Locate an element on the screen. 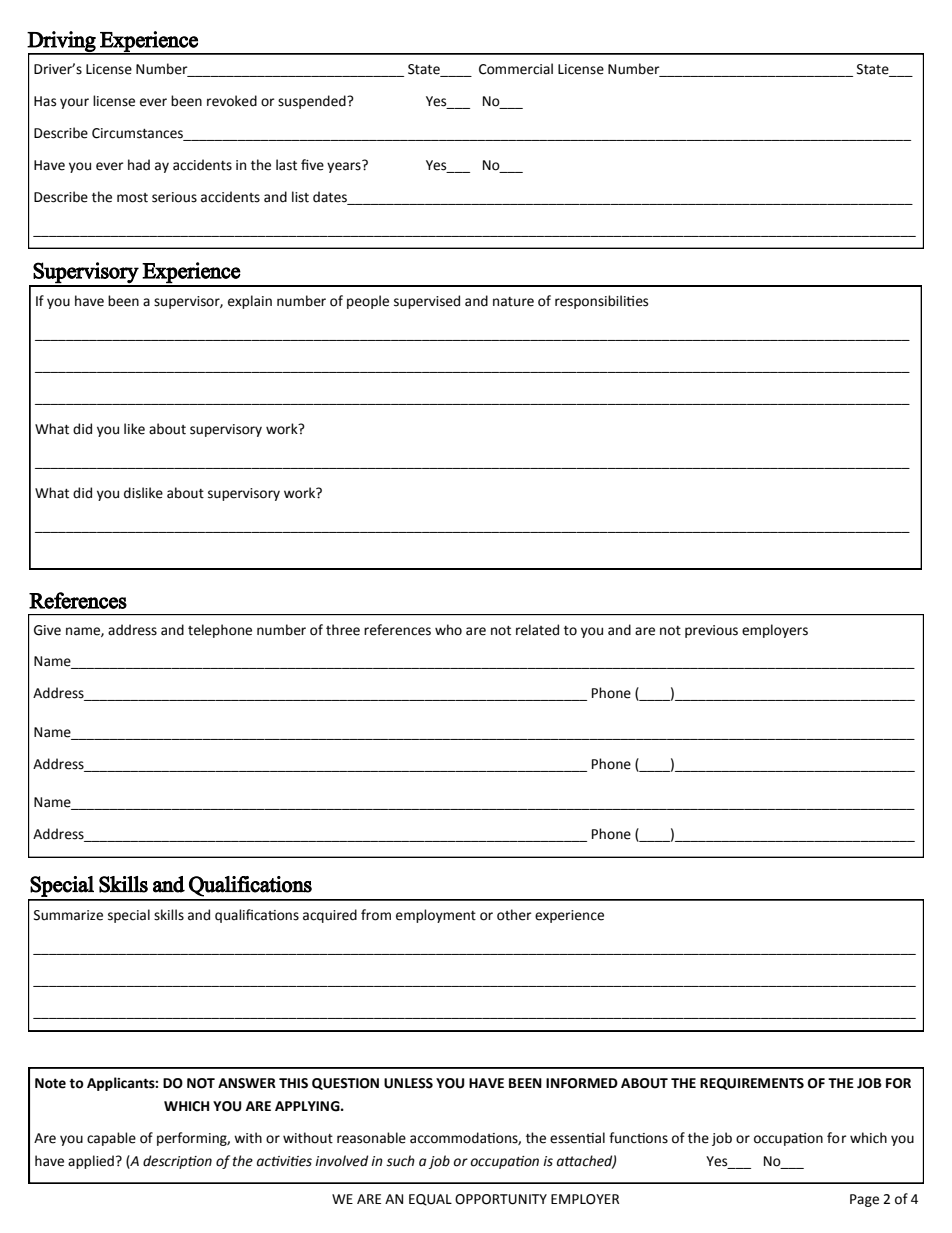  your is located at coordinates (74, 103).
